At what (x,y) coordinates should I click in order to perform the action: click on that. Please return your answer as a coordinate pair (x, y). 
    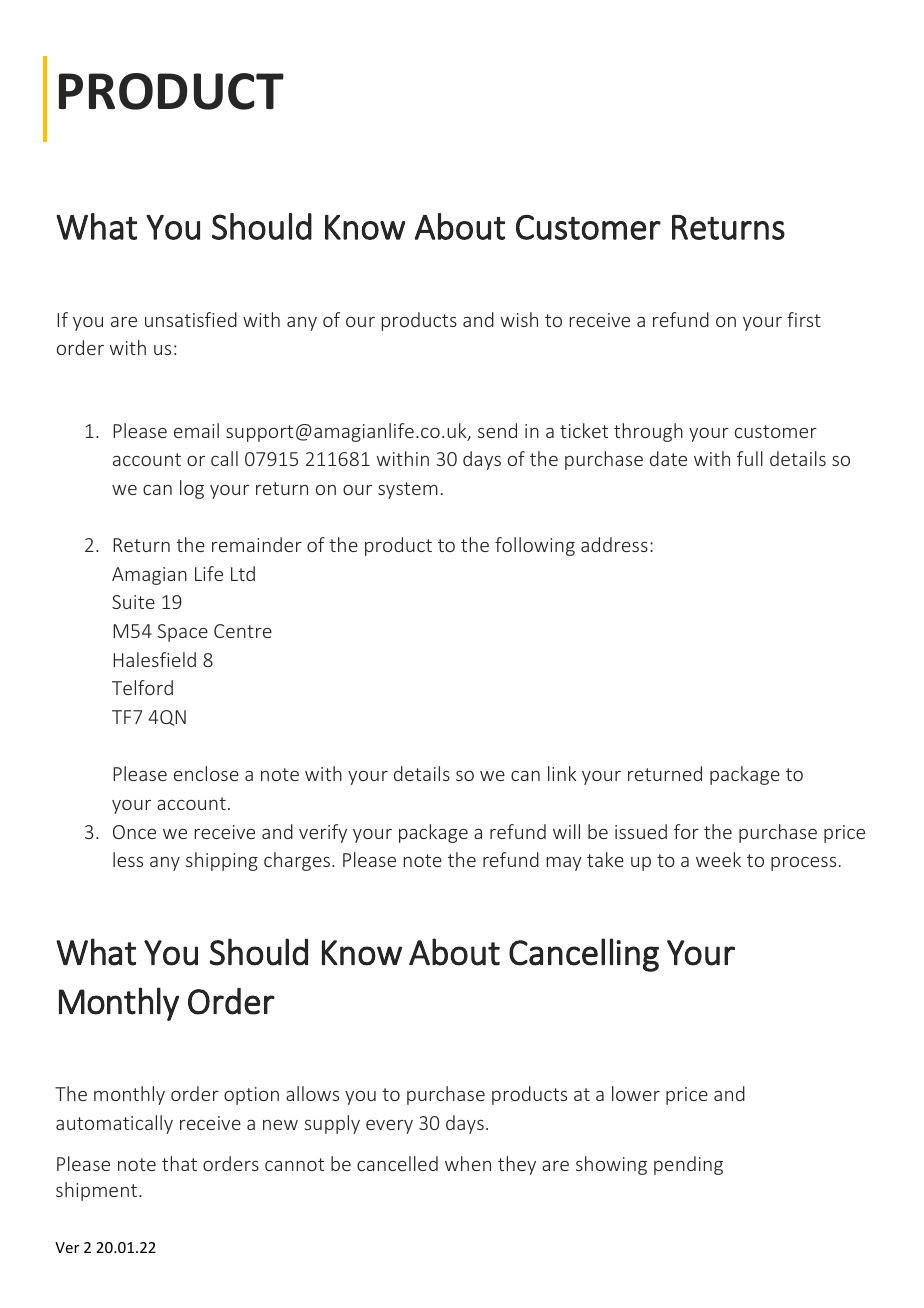
    Looking at the image, I should click on (179, 1163).
